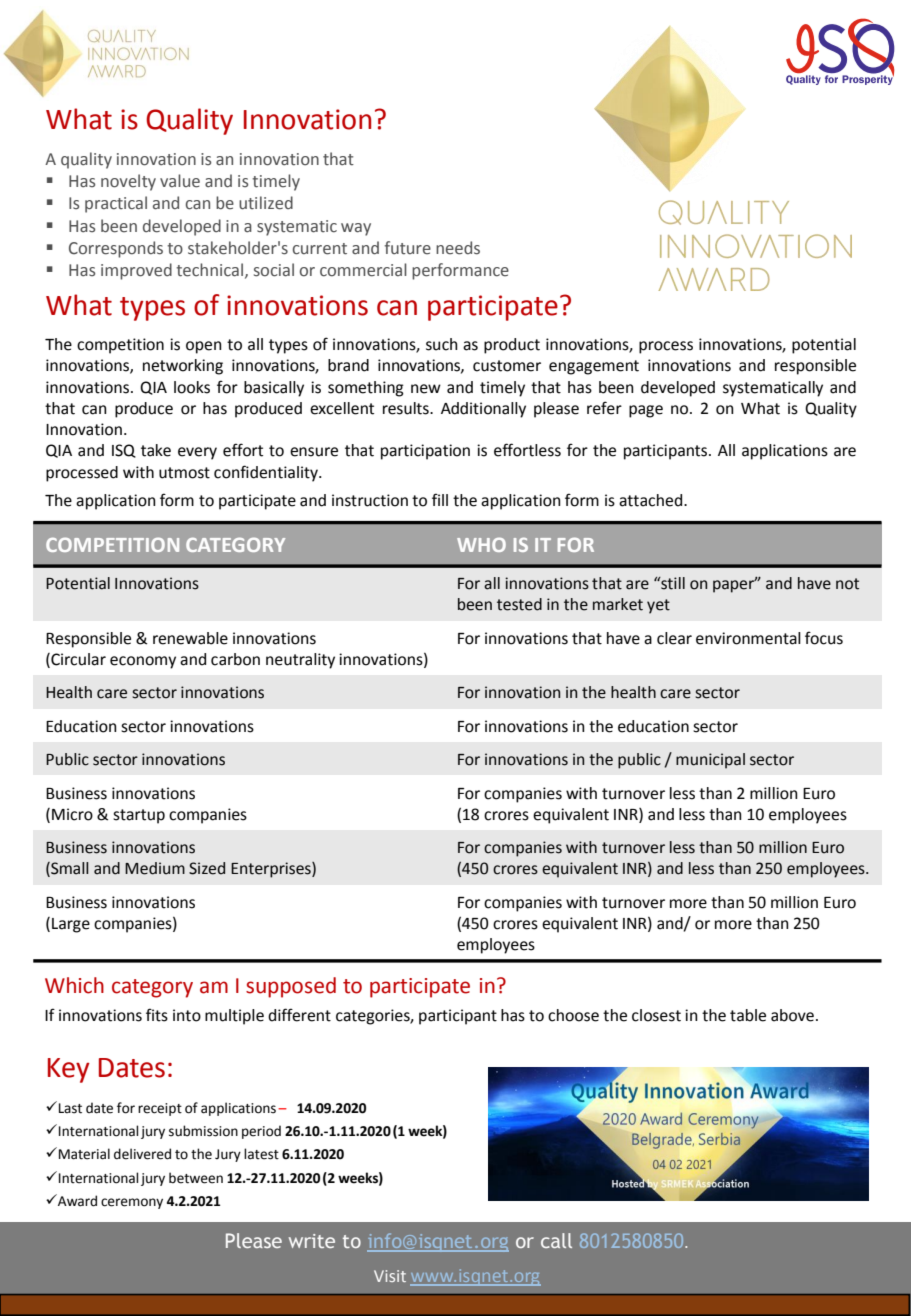 This screenshot has height=1316, width=911. I want to click on ceremony, so click(132, 1203).
